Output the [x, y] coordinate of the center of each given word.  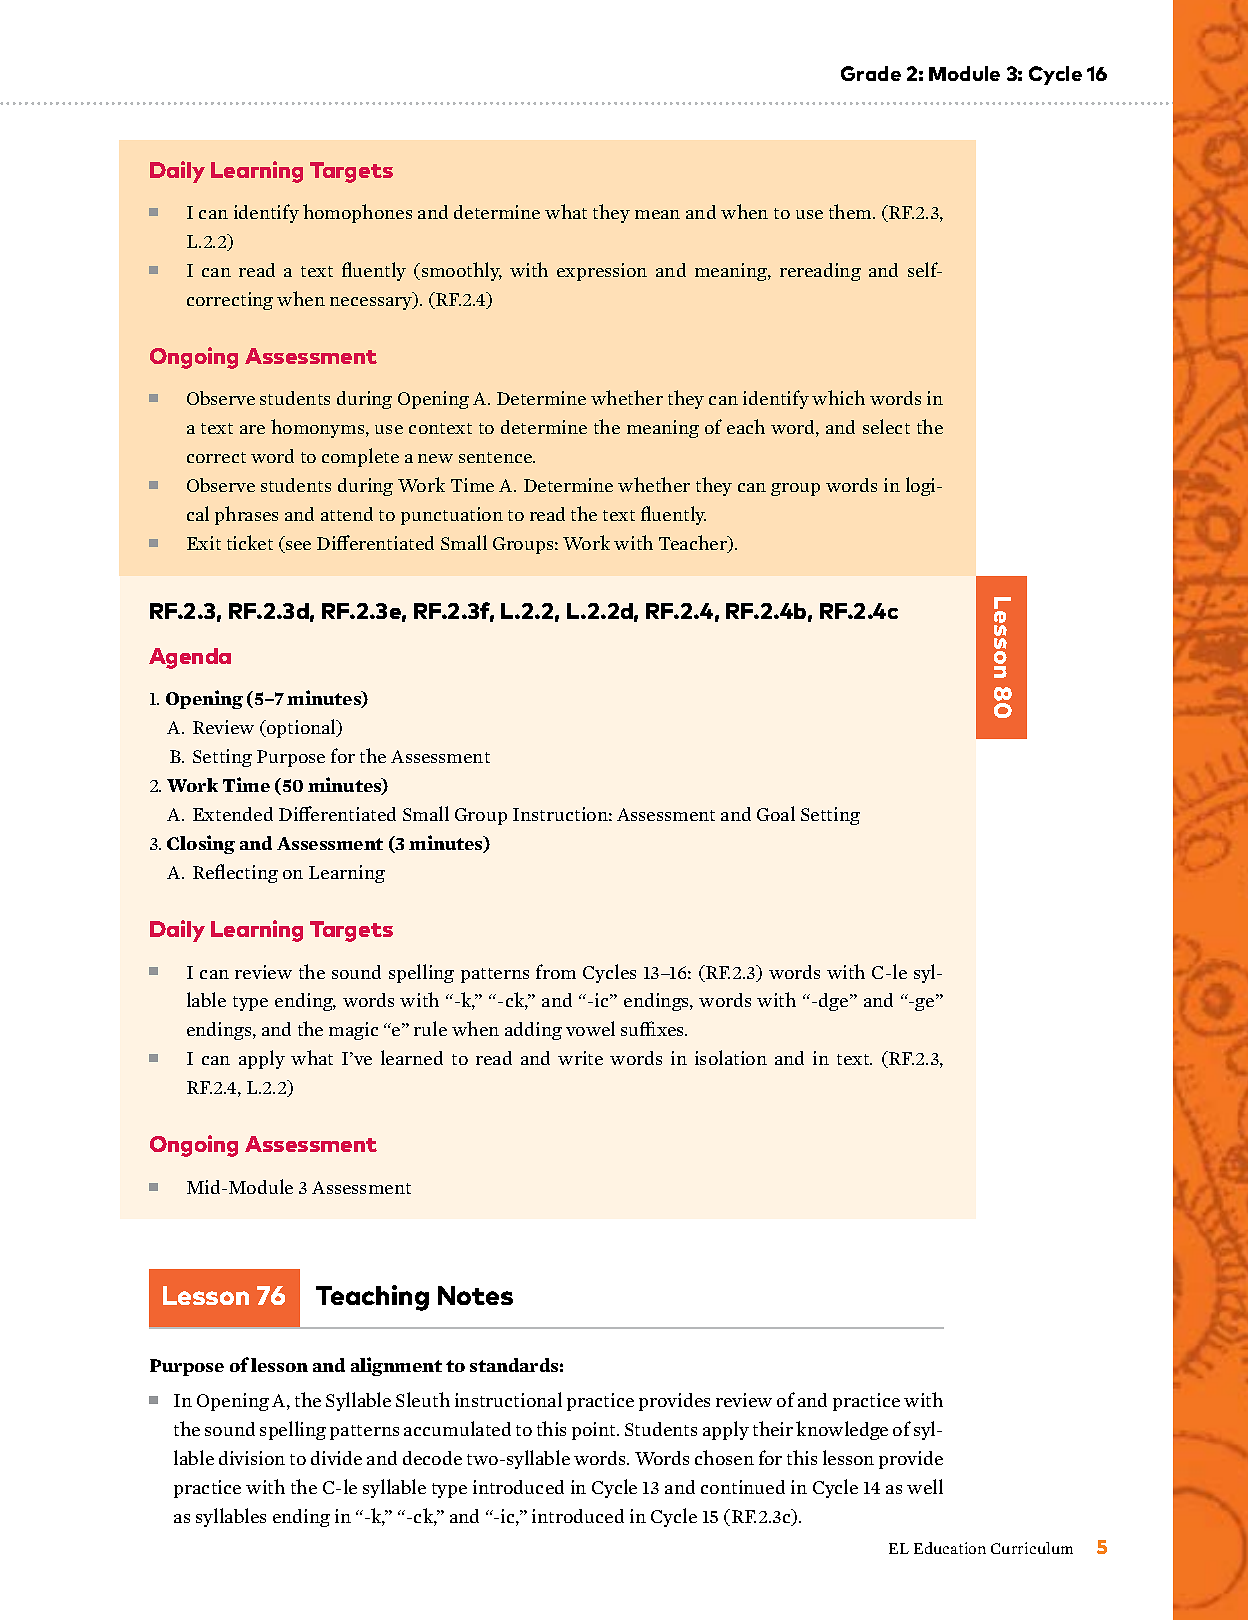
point [595, 1431]
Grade [871, 73]
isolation [731, 1057]
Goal [776, 813]
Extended [233, 814]
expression [602, 272]
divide [336, 1458]
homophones [357, 213]
